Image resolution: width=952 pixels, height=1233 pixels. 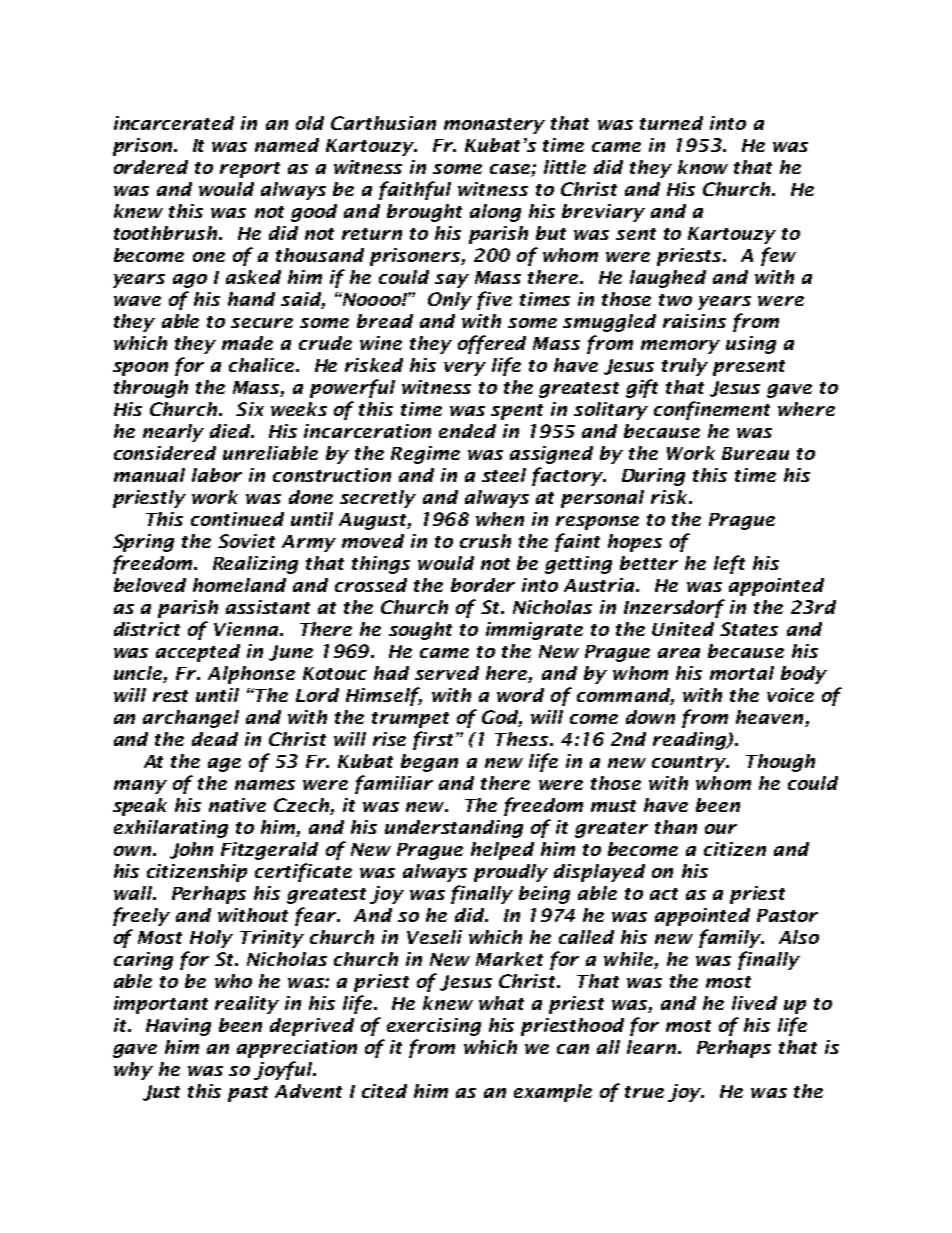 What do you see at coordinates (483, 585) in the screenshot?
I see `border` at bounding box center [483, 585].
